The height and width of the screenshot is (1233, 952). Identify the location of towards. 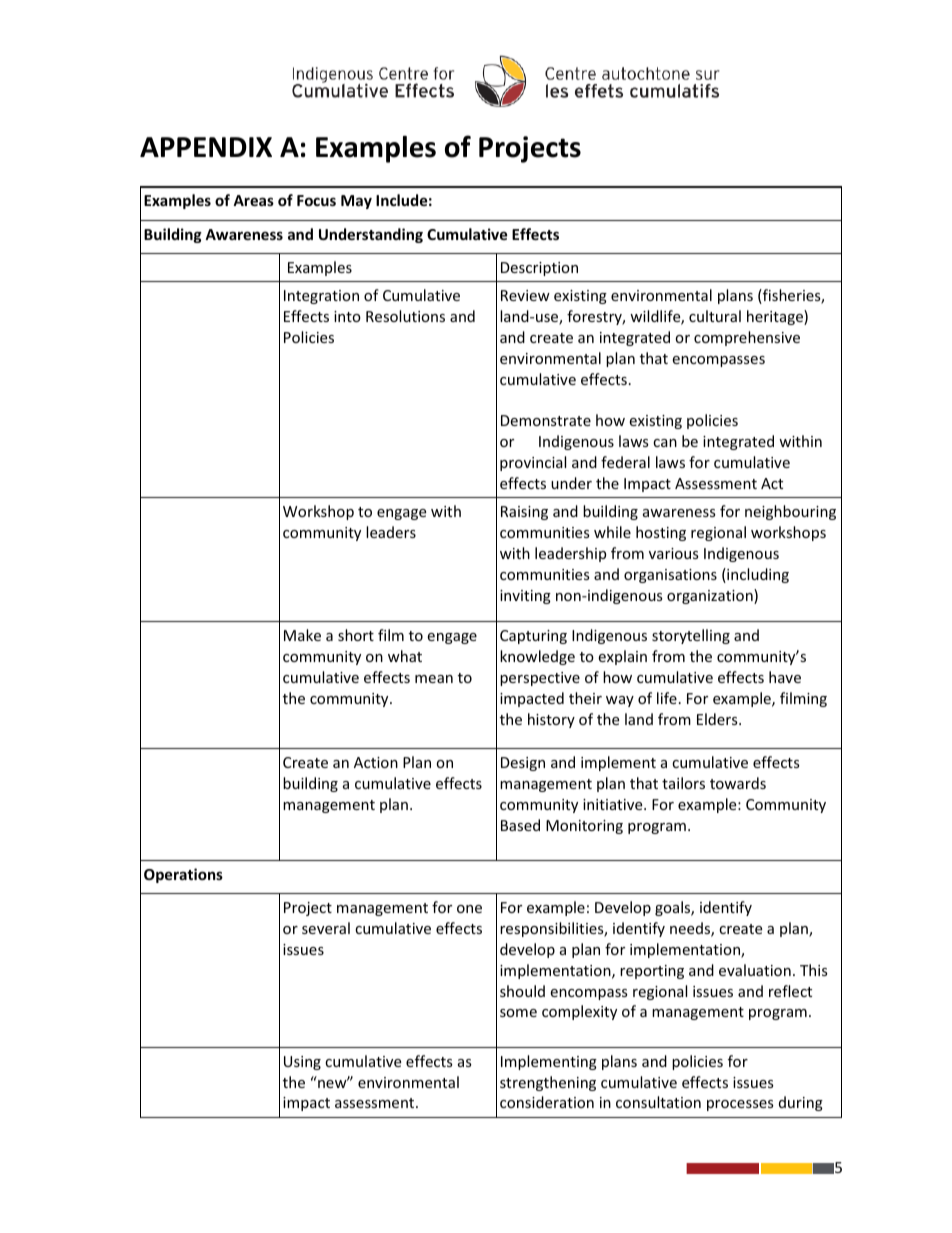
(738, 783).
